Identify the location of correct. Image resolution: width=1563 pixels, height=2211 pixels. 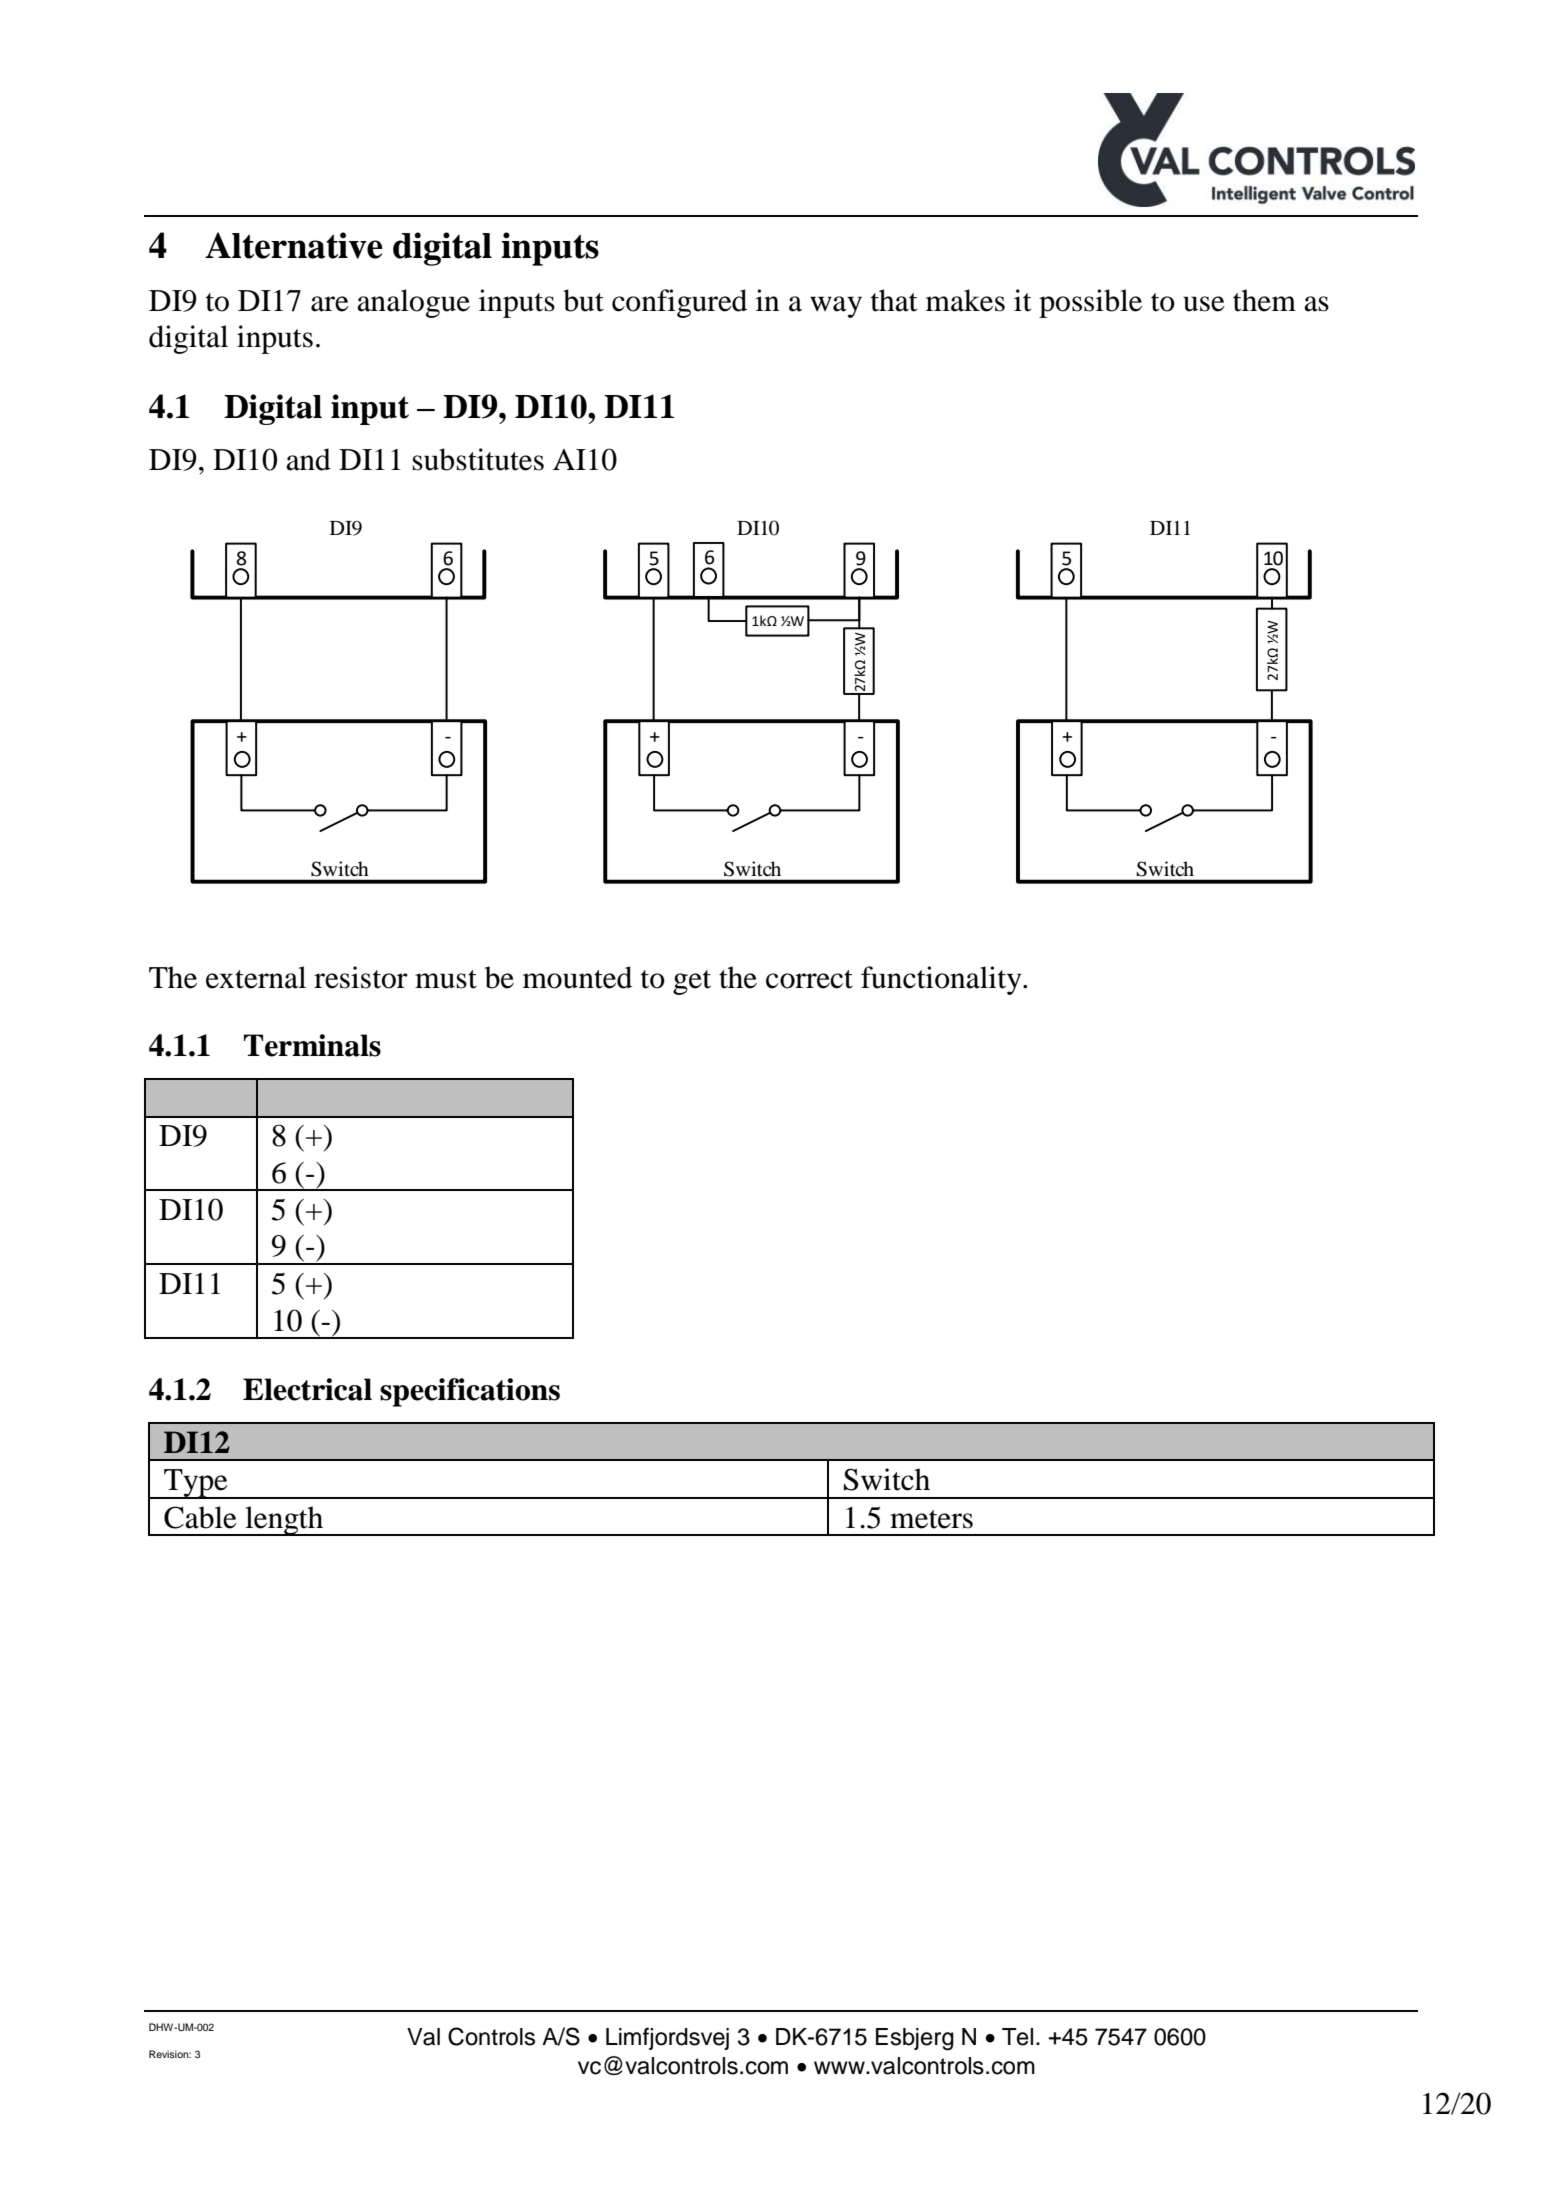
(809, 979).
